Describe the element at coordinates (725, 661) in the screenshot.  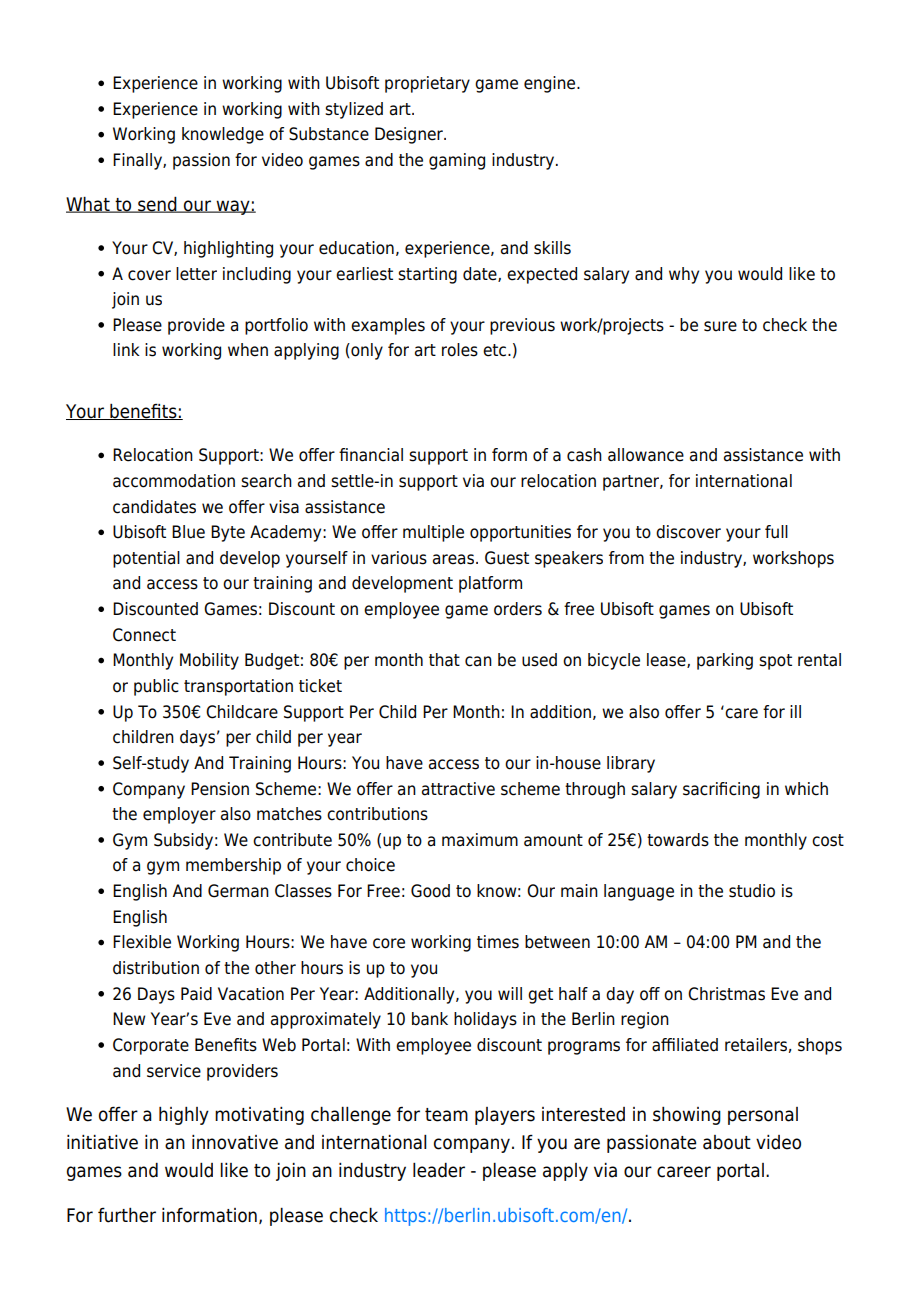
I see `parking` at that location.
